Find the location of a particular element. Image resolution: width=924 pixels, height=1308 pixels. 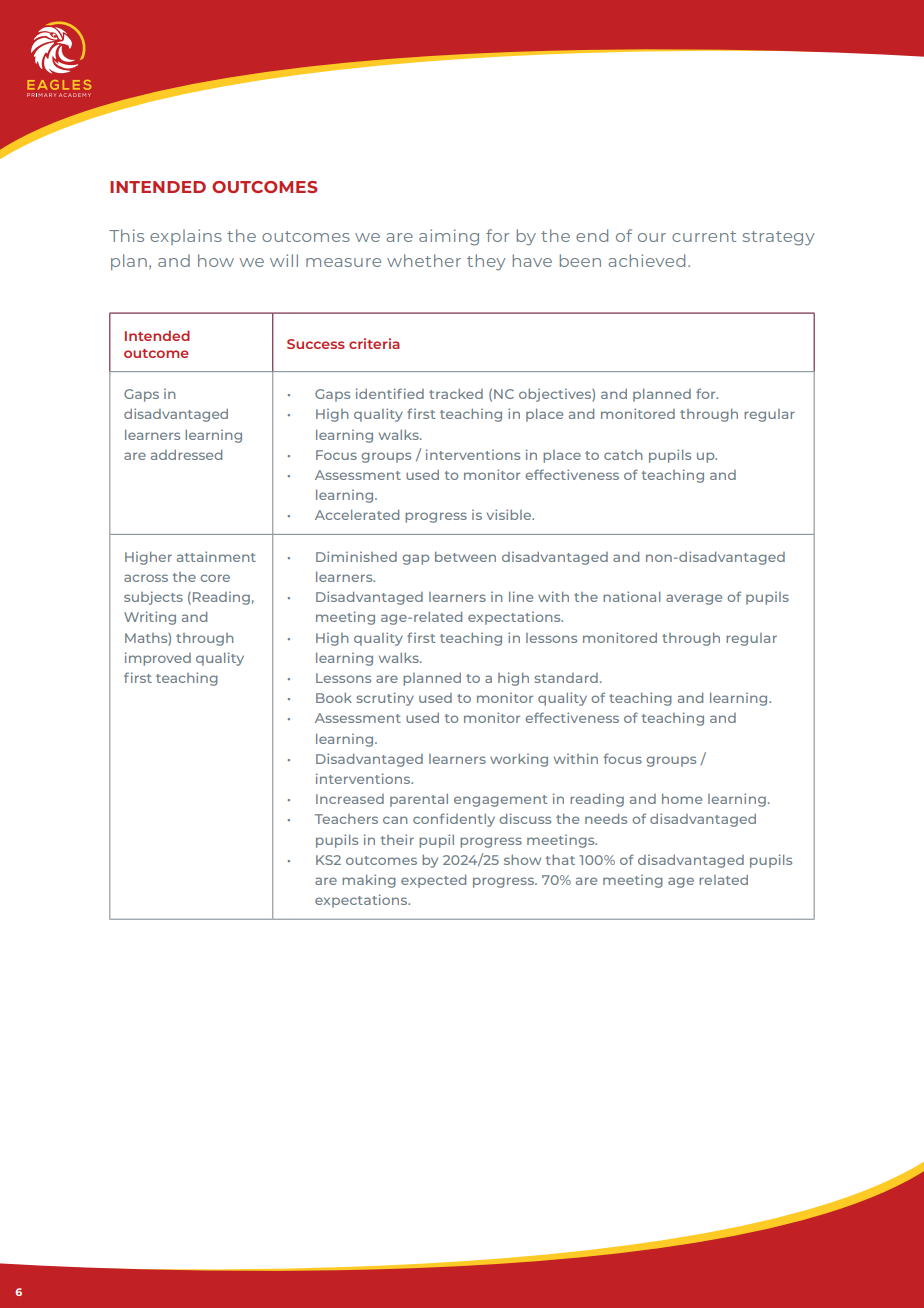

expected is located at coordinates (433, 881).
